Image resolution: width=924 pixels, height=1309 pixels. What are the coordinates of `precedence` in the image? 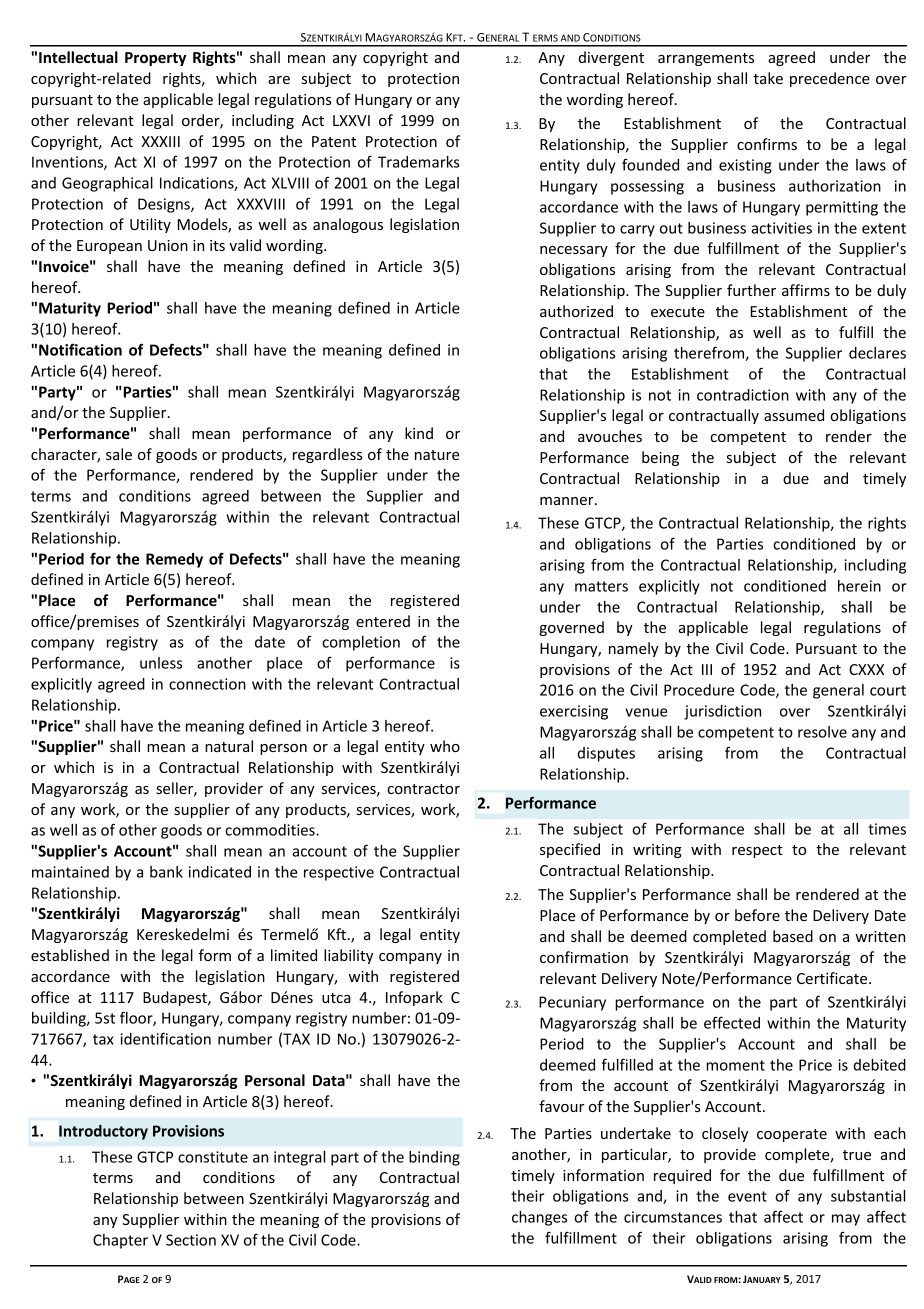 It's located at (830, 79).
